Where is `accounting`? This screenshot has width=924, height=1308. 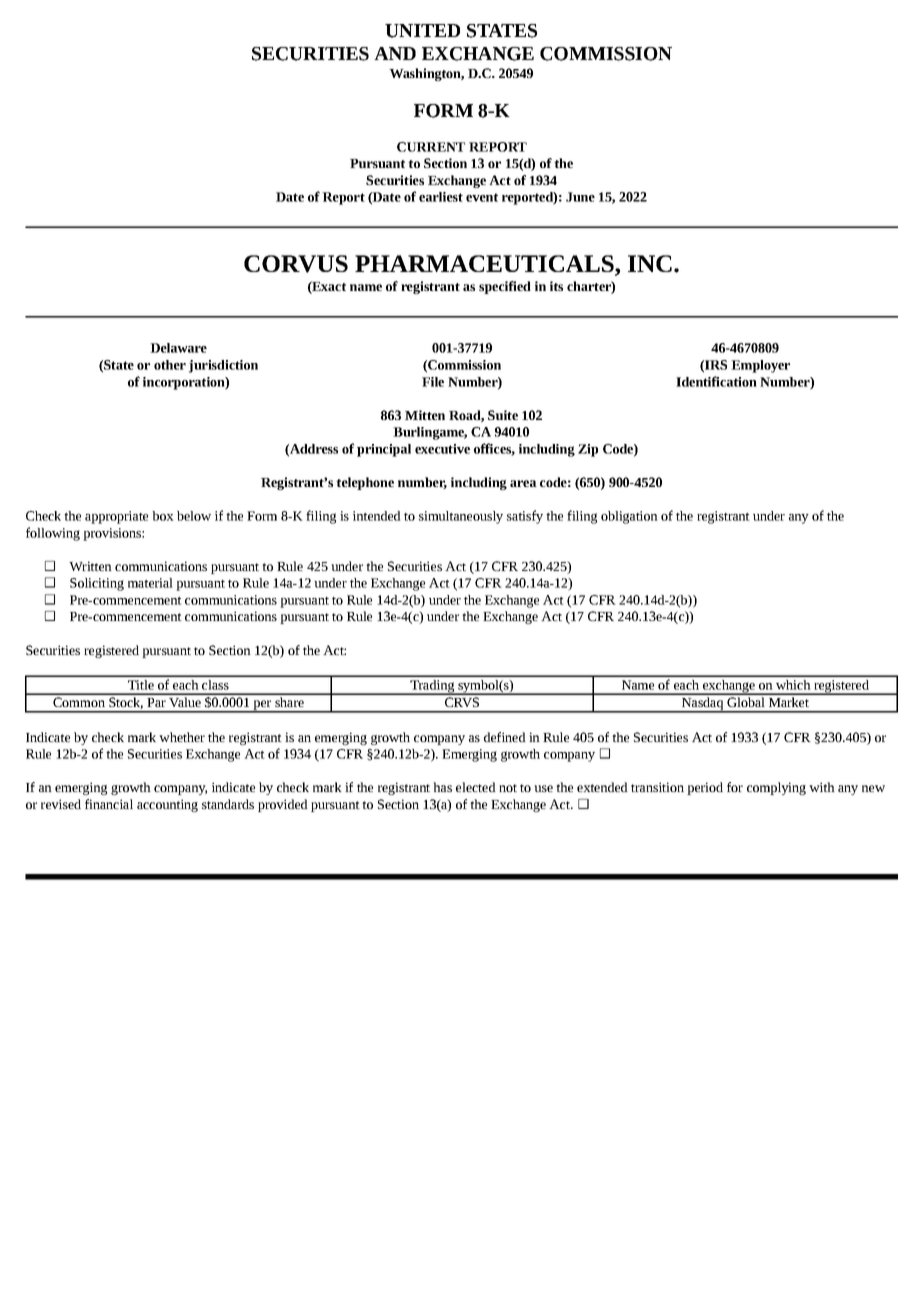
accounting is located at coordinates (167, 805).
